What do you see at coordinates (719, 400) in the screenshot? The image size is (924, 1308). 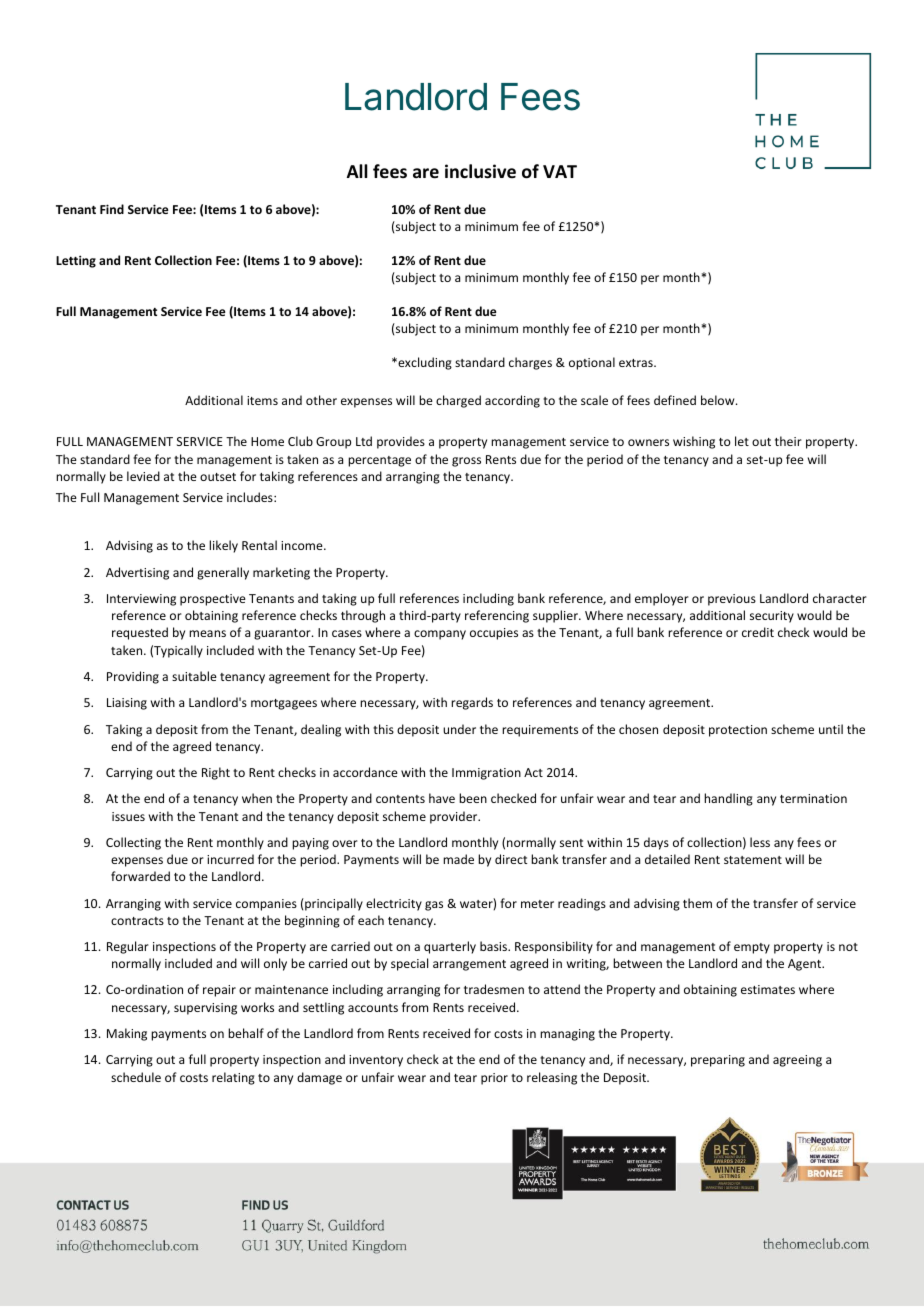 I see `below` at bounding box center [719, 400].
